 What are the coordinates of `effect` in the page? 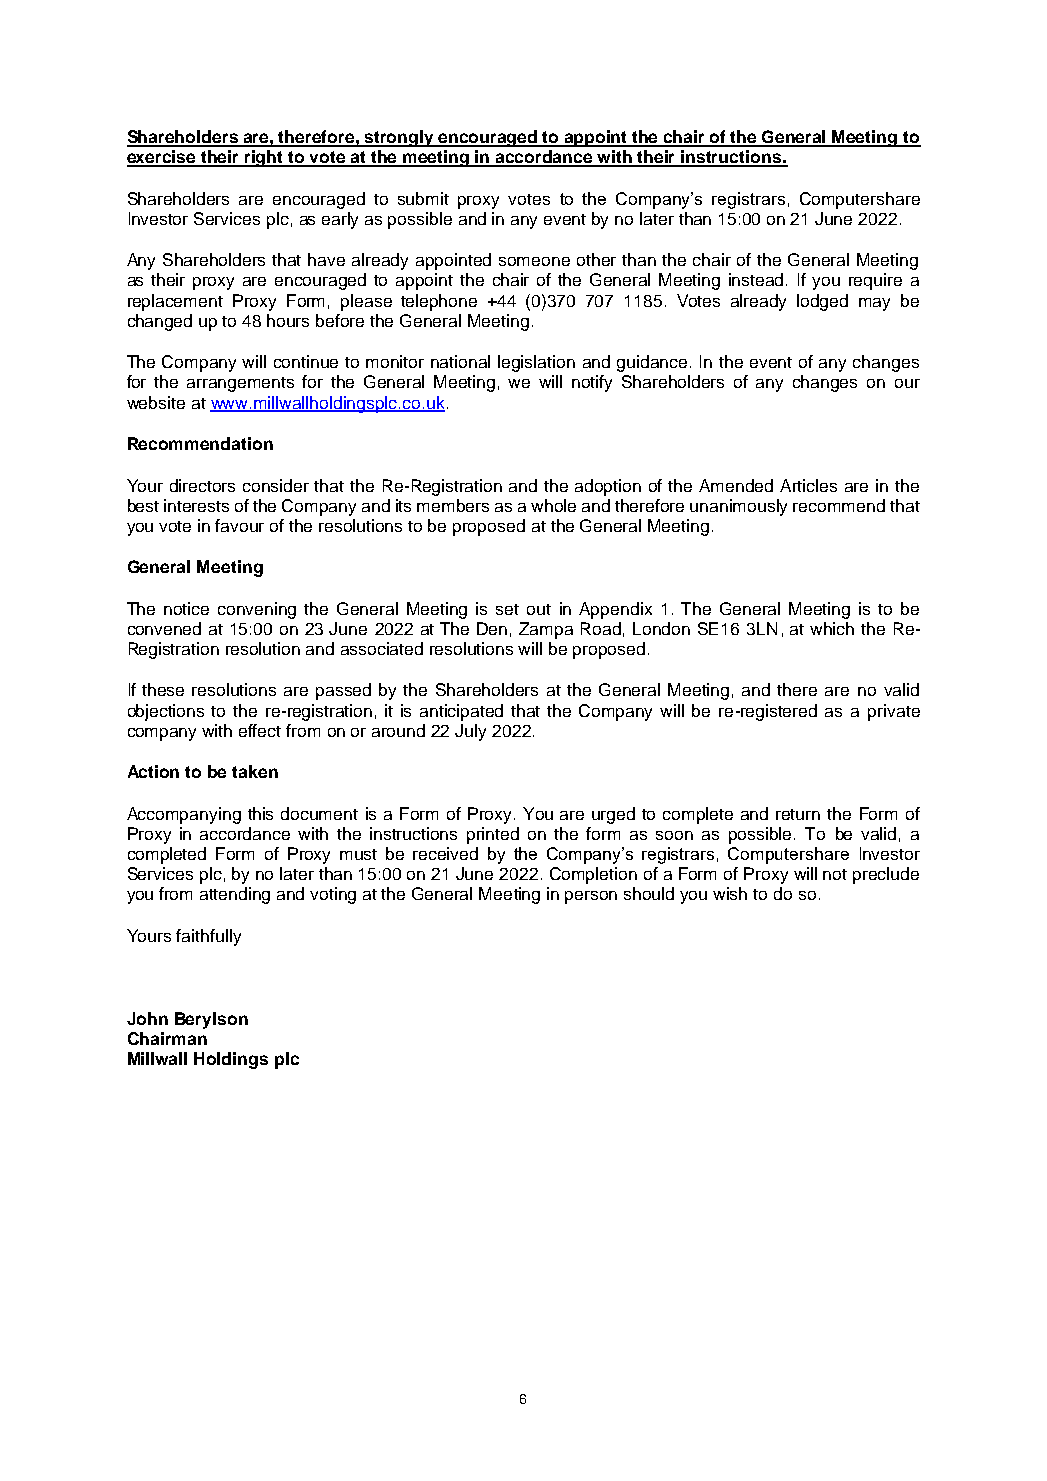 It's located at (260, 730).
